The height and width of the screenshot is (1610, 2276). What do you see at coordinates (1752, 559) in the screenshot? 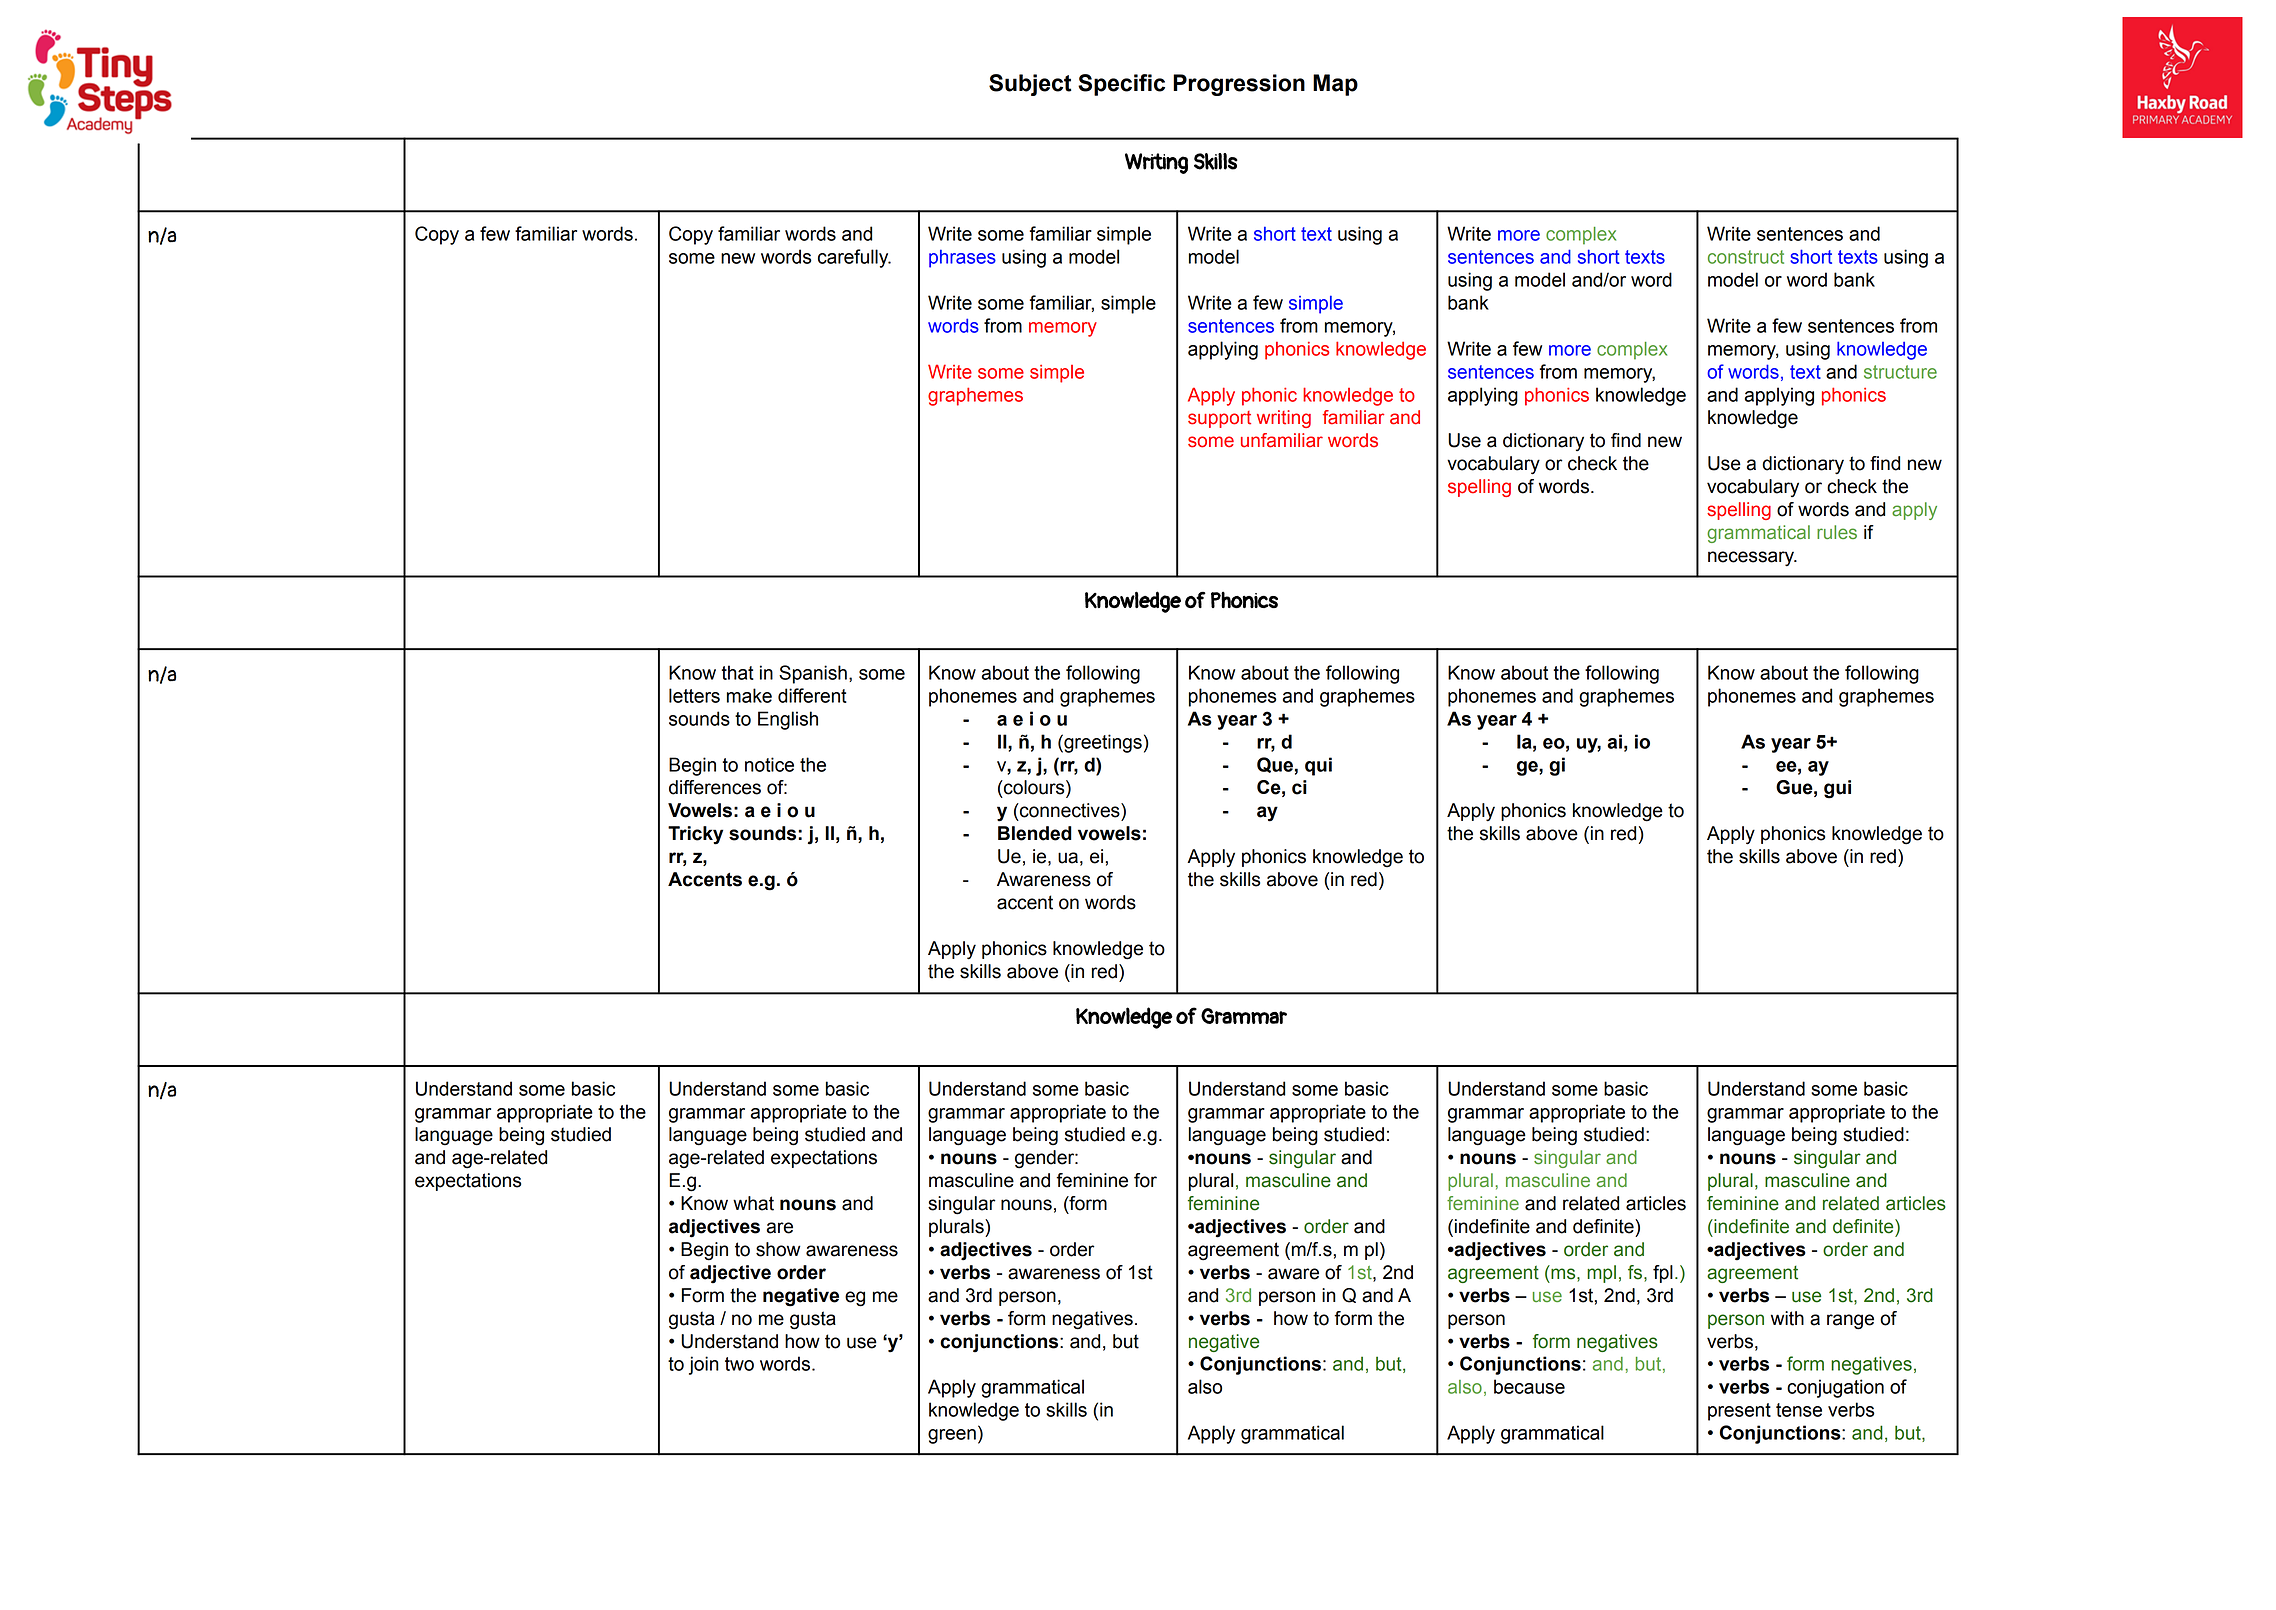
I see `necessary` at bounding box center [1752, 559].
